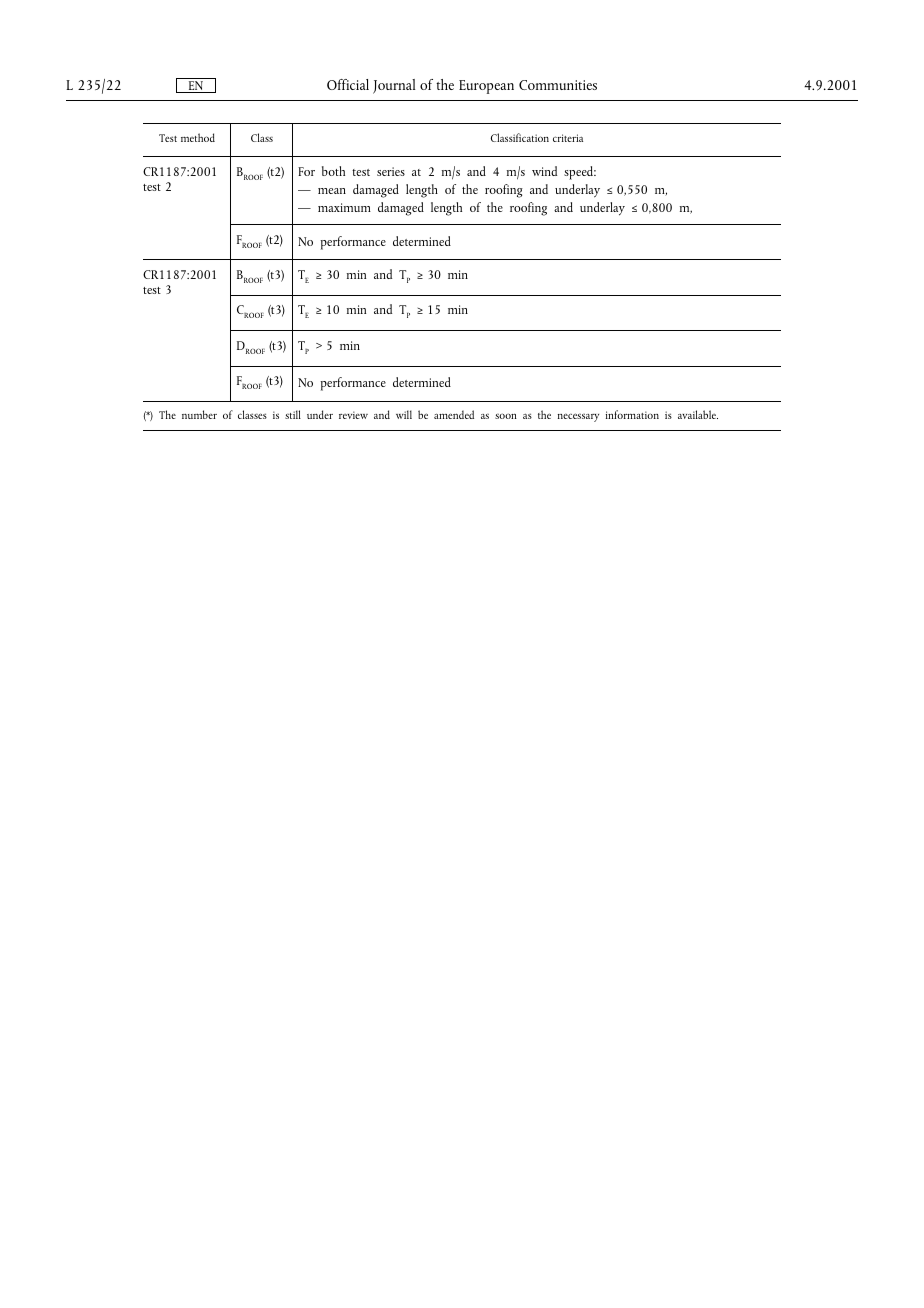  Describe the element at coordinates (558, 85) in the screenshot. I see `Communities` at that location.
